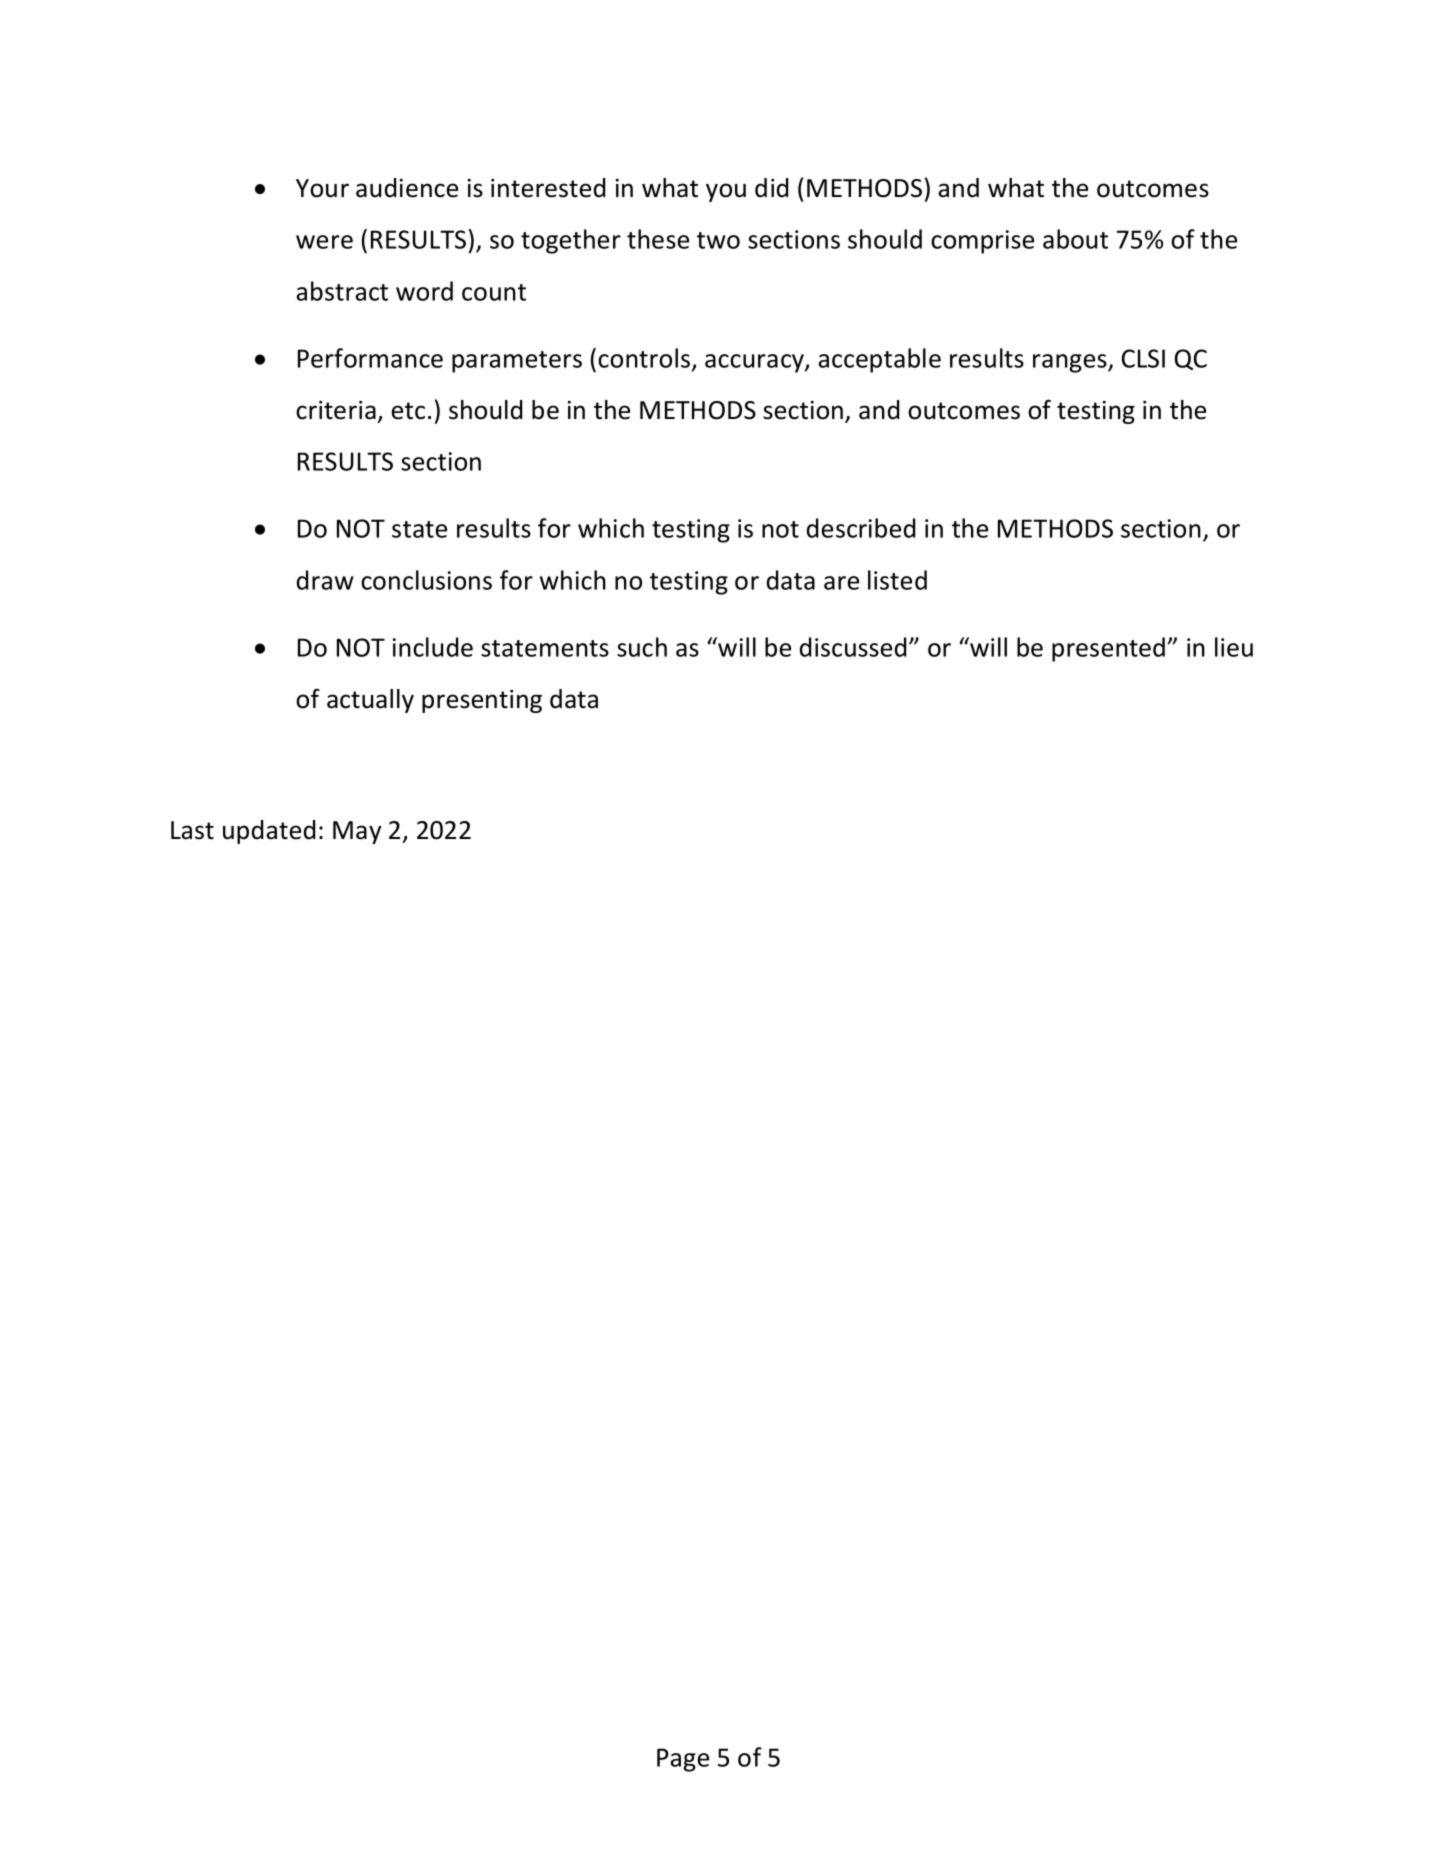  Describe the element at coordinates (357, 832) in the screenshot. I see `May` at that location.
